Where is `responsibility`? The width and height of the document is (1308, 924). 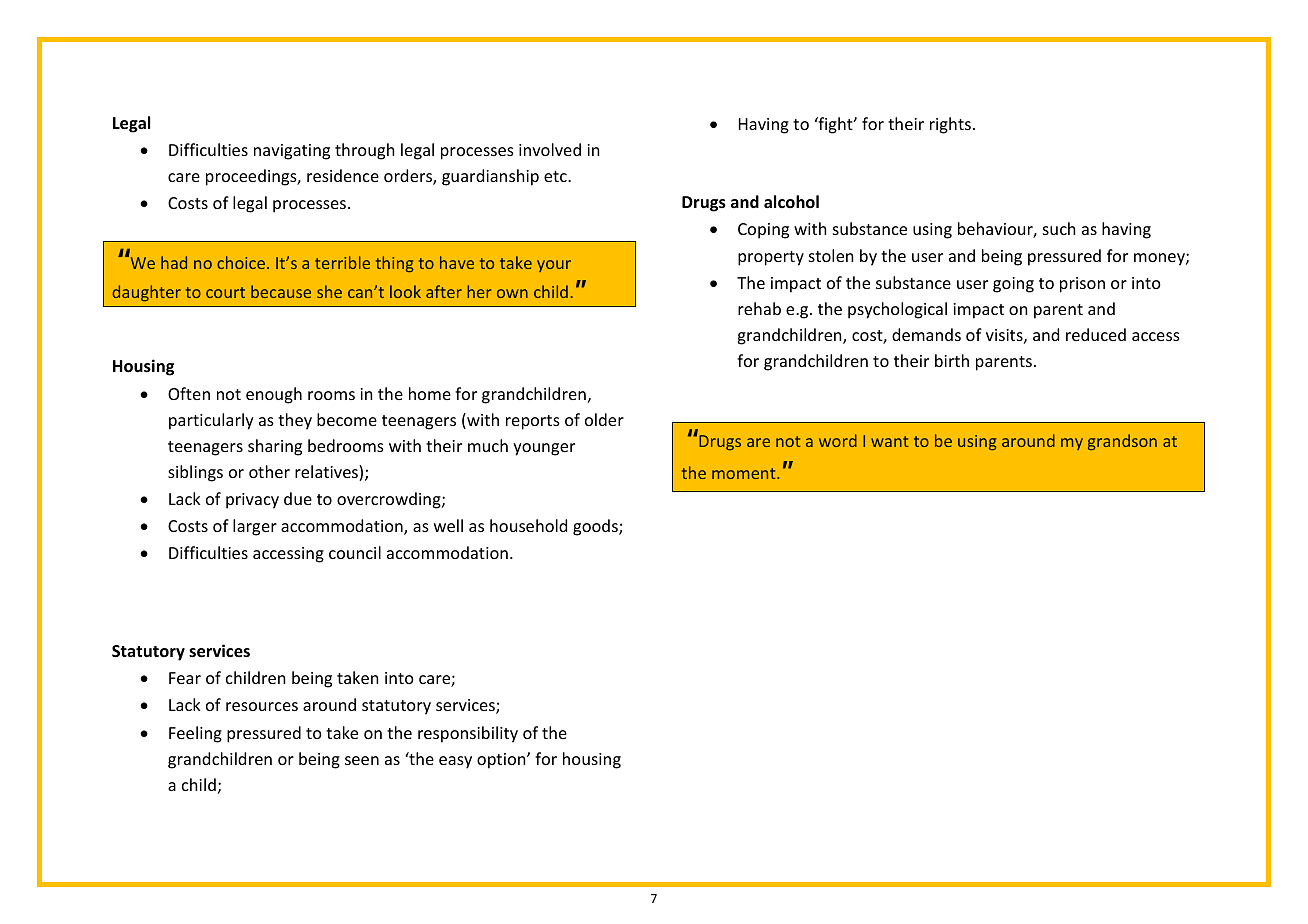
responsibility is located at coordinates (468, 734).
